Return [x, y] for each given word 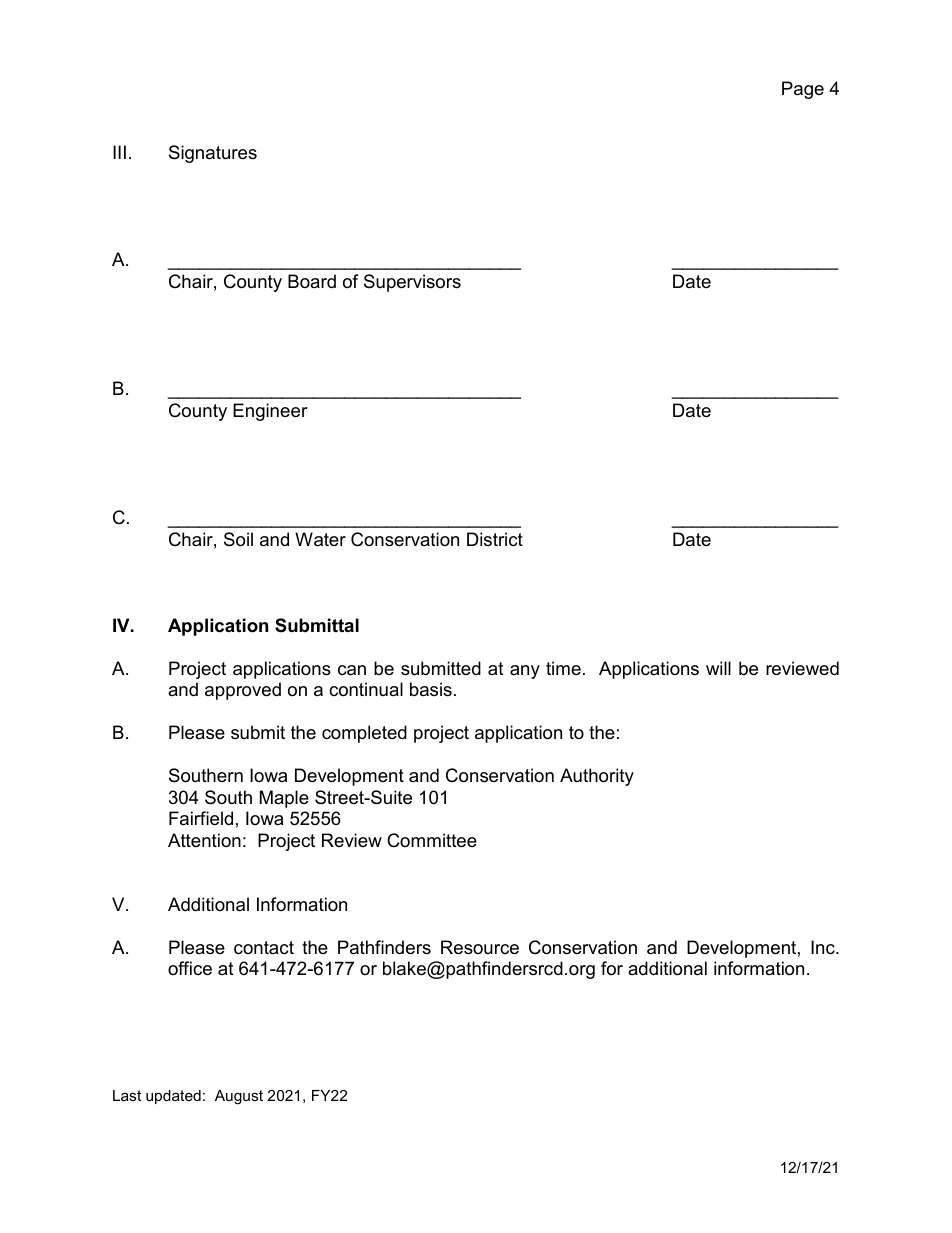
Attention [204, 840]
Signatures [213, 154]
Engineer [270, 412]
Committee [432, 840]
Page [803, 90]
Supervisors [412, 283]
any [525, 672]
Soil [238, 539]
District [495, 539]
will [718, 668]
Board [312, 281]
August [239, 1097]
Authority [597, 777]
